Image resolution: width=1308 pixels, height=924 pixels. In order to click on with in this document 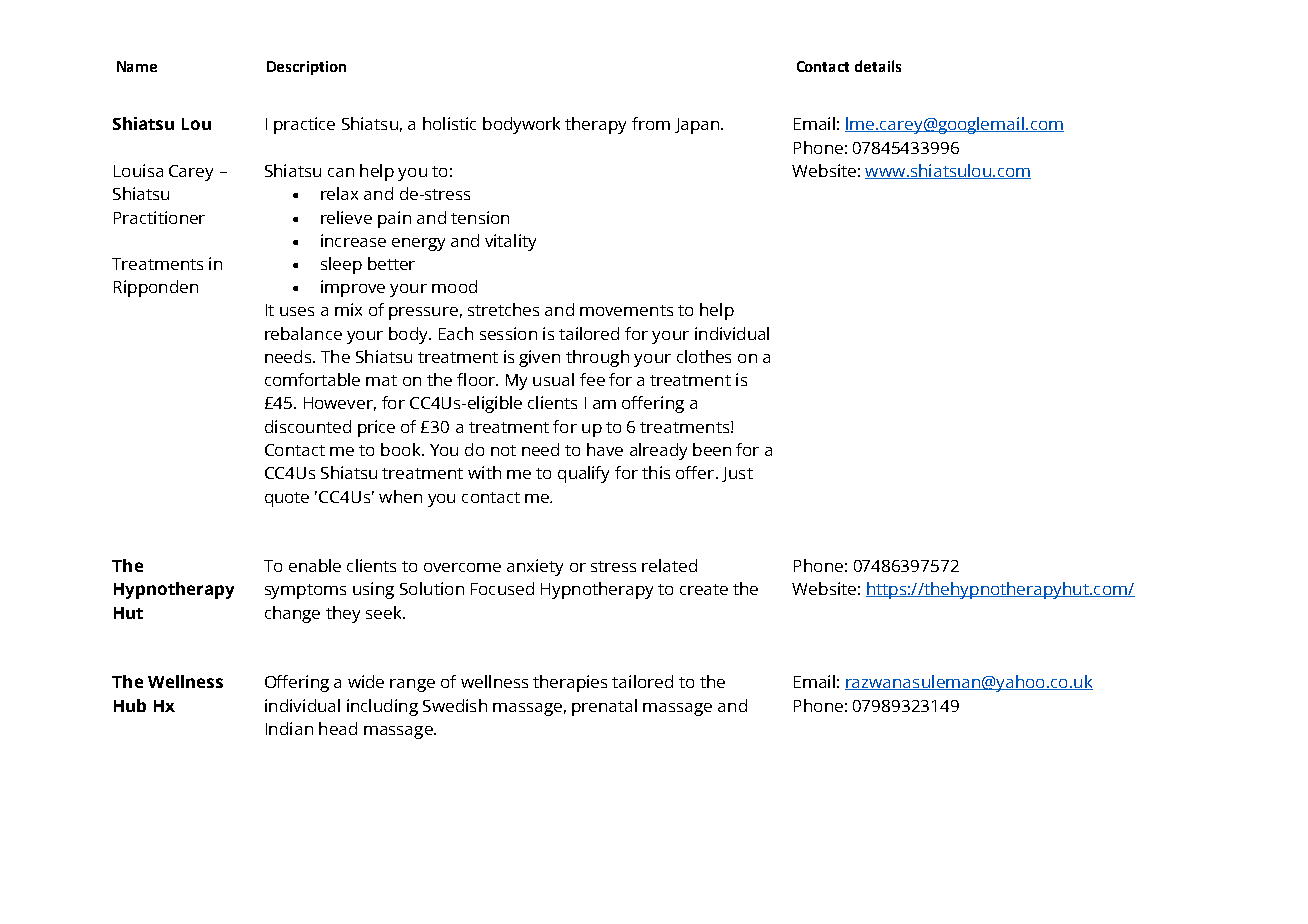, I will do `click(484, 472)`.
